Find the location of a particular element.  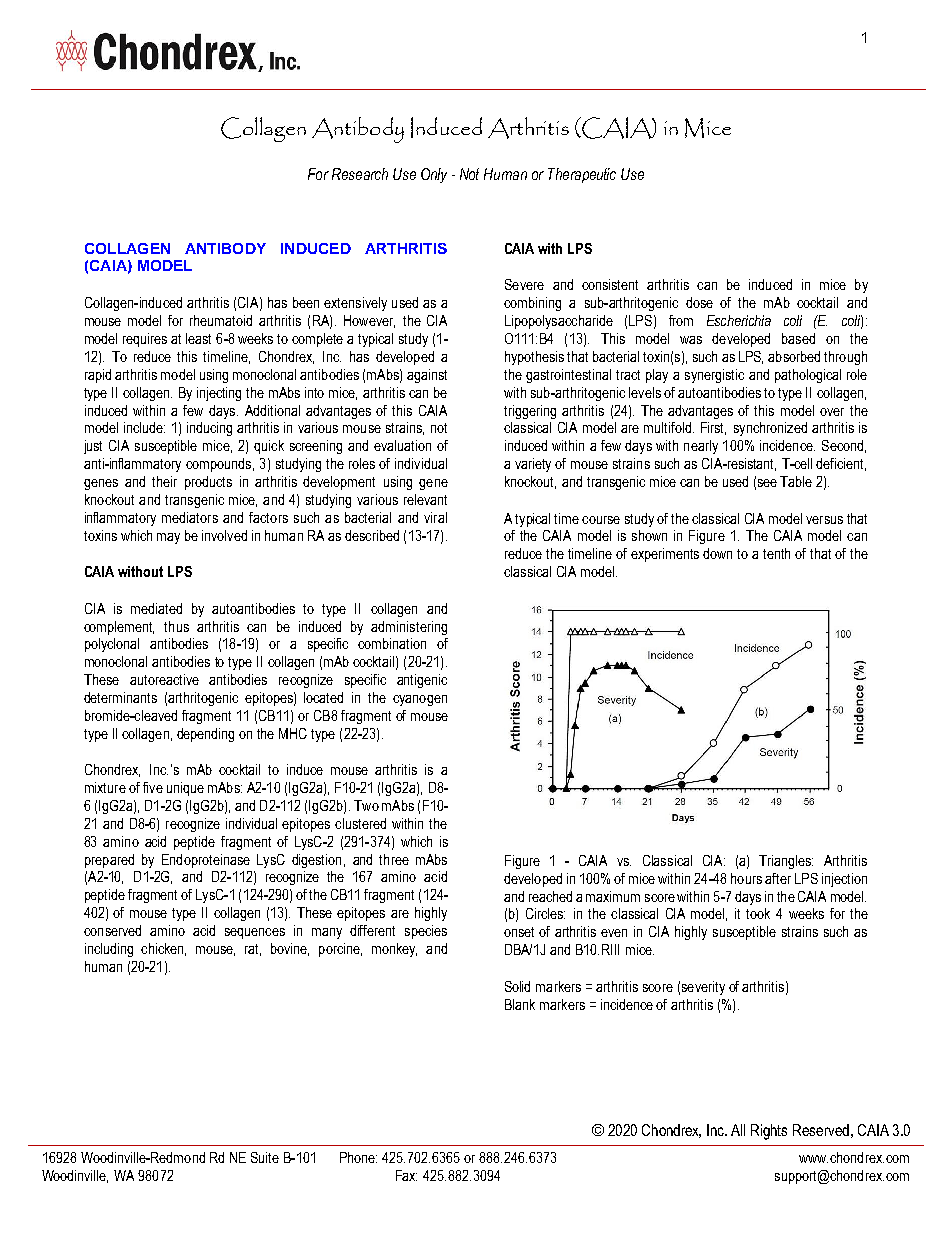

rheumatoid is located at coordinates (221, 320).
